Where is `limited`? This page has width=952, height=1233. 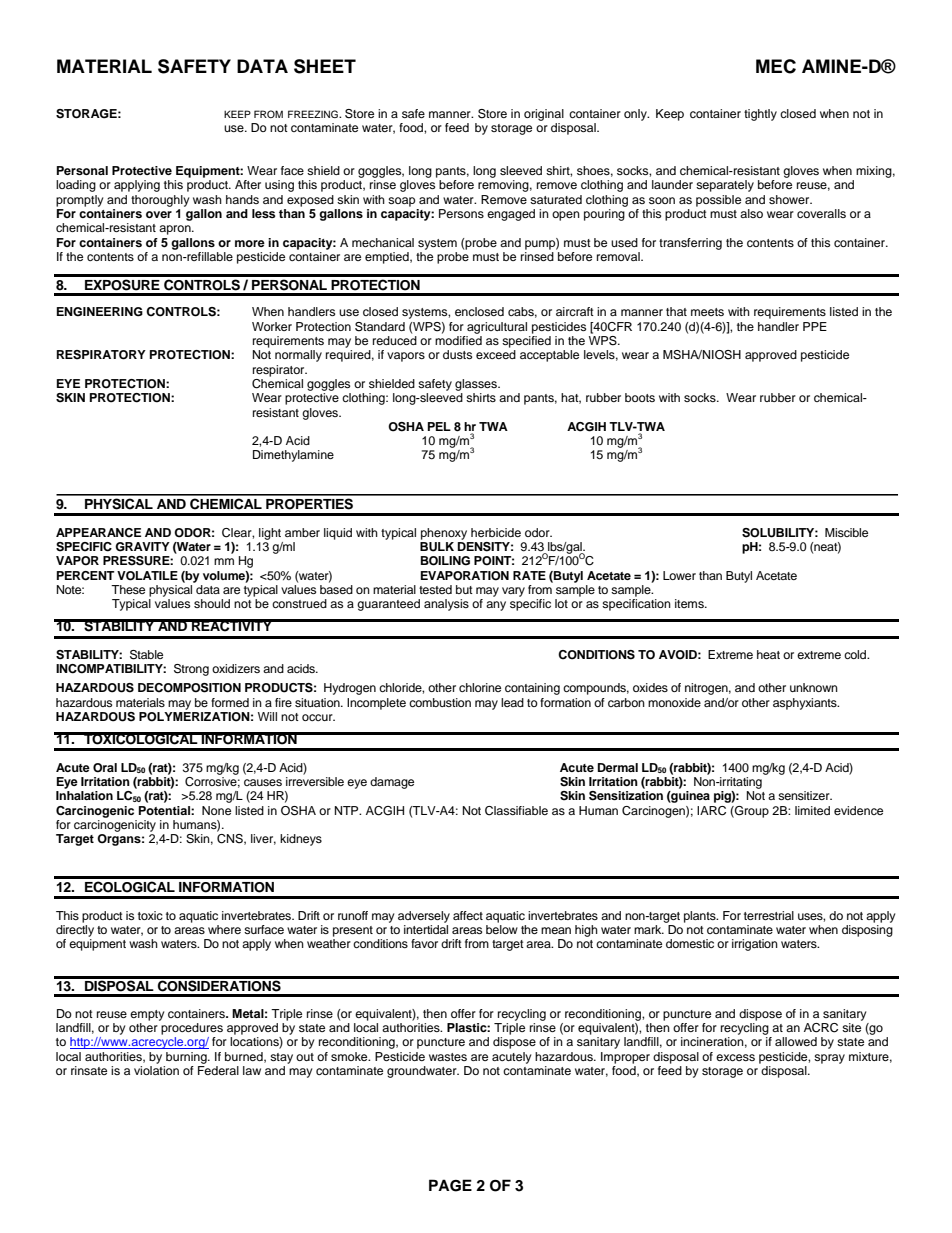 limited is located at coordinates (812, 810).
